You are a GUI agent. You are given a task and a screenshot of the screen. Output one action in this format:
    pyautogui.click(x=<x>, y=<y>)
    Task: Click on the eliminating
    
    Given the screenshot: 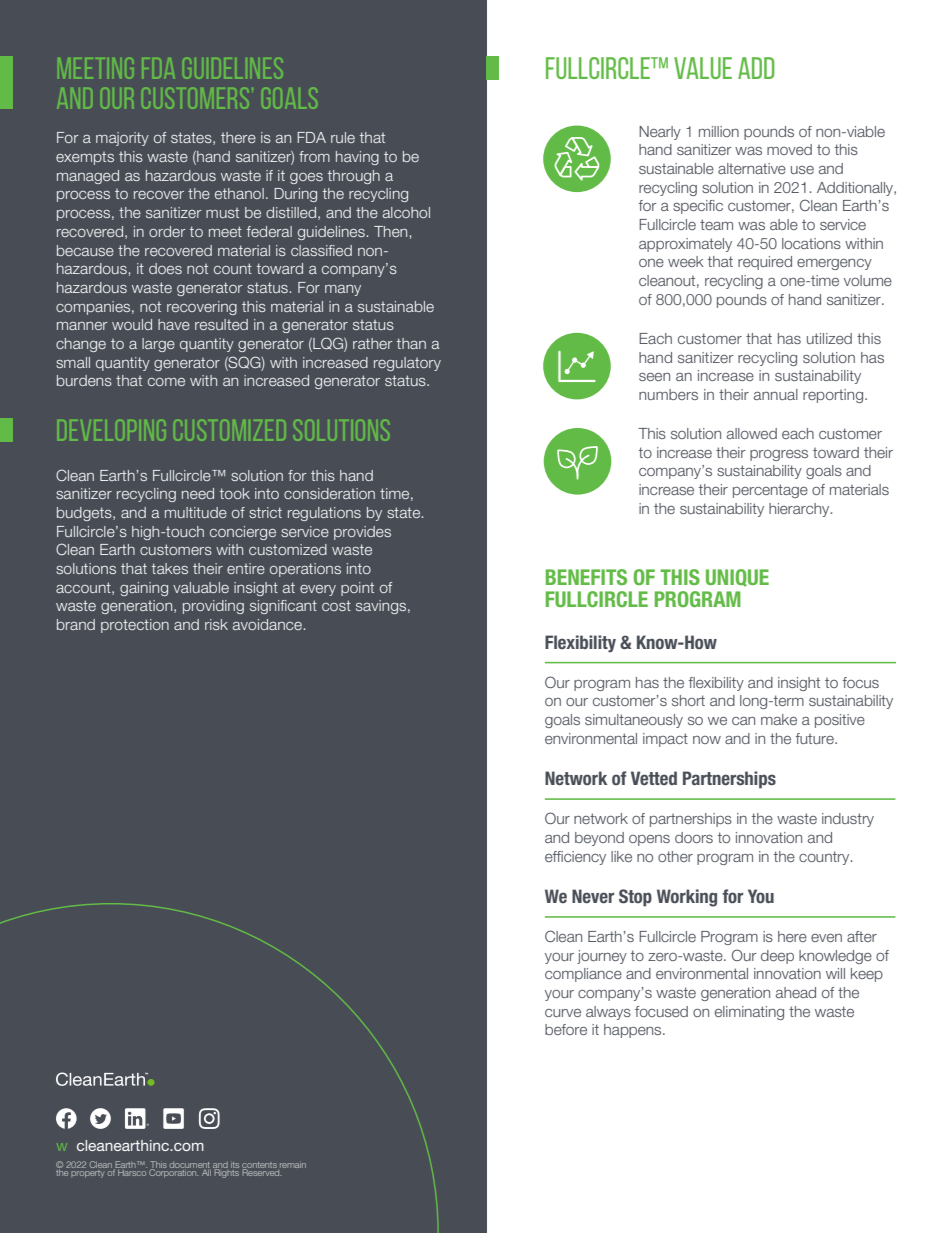 What is the action you would take?
    pyautogui.click(x=749, y=1013)
